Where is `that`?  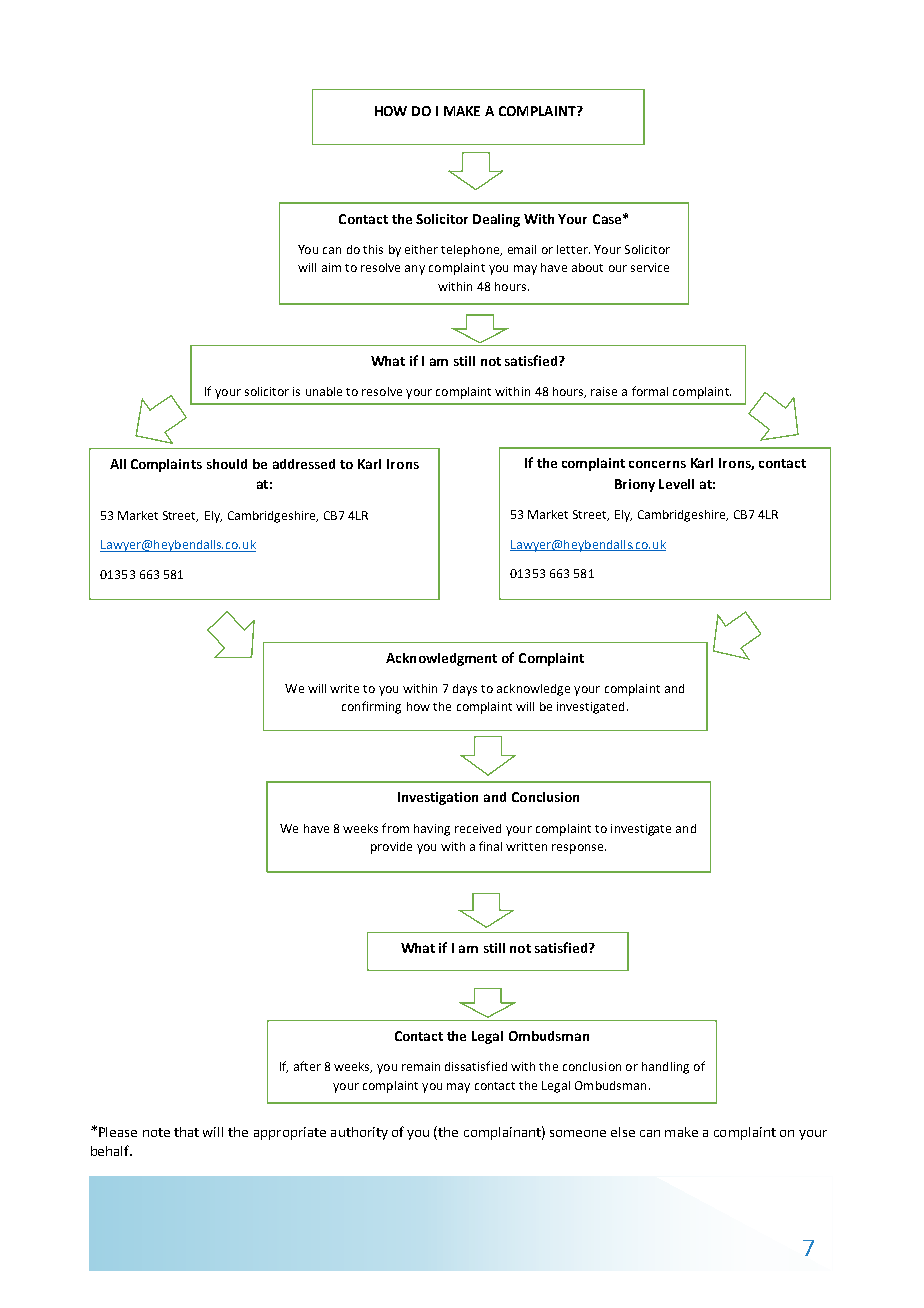 that is located at coordinates (186, 1132).
